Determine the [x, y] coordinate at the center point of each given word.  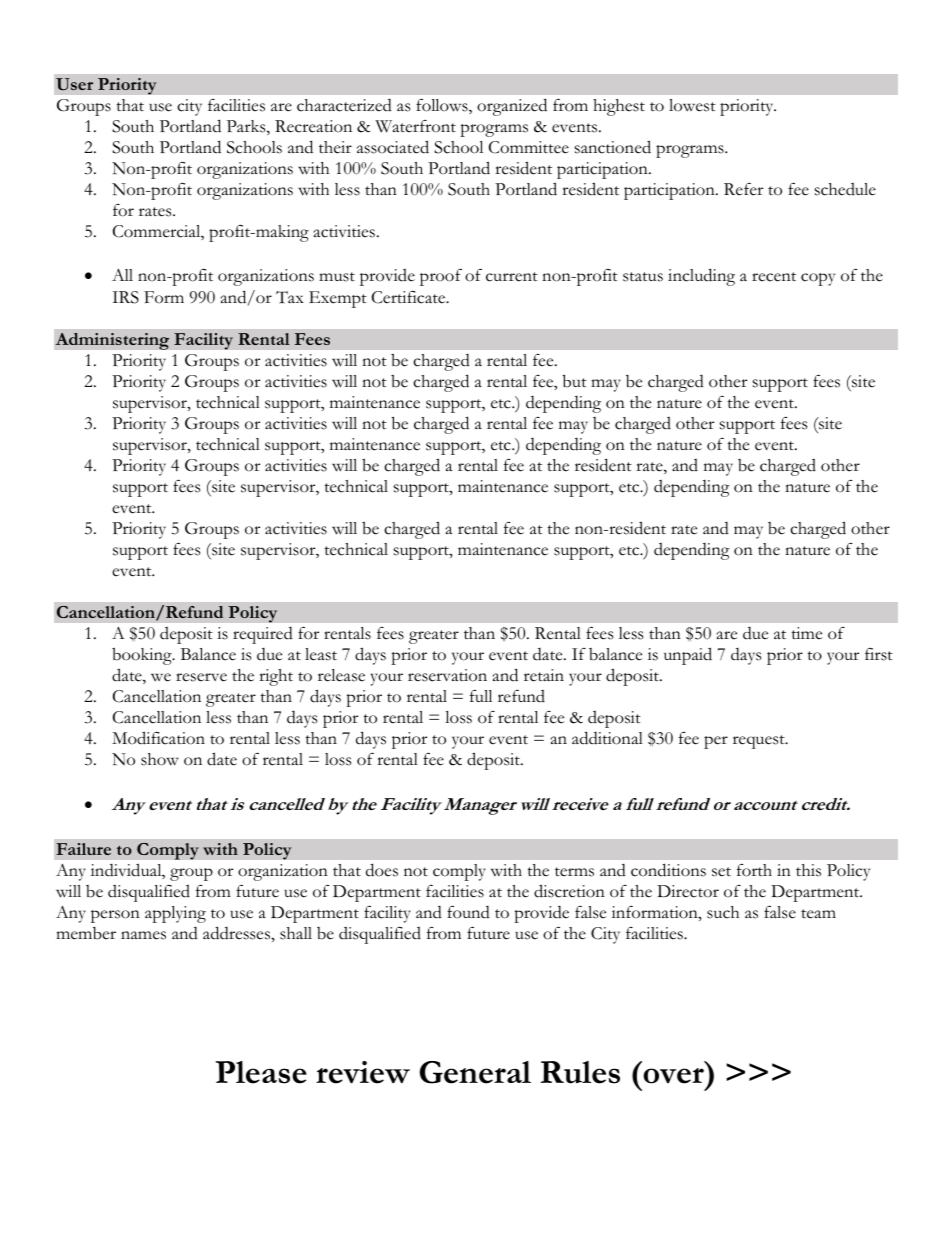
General [475, 1072]
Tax [290, 297]
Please [261, 1072]
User [74, 84]
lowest [692, 105]
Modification [158, 738]
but [575, 381]
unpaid [688, 656]
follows [443, 106]
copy [818, 279]
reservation [447, 675]
